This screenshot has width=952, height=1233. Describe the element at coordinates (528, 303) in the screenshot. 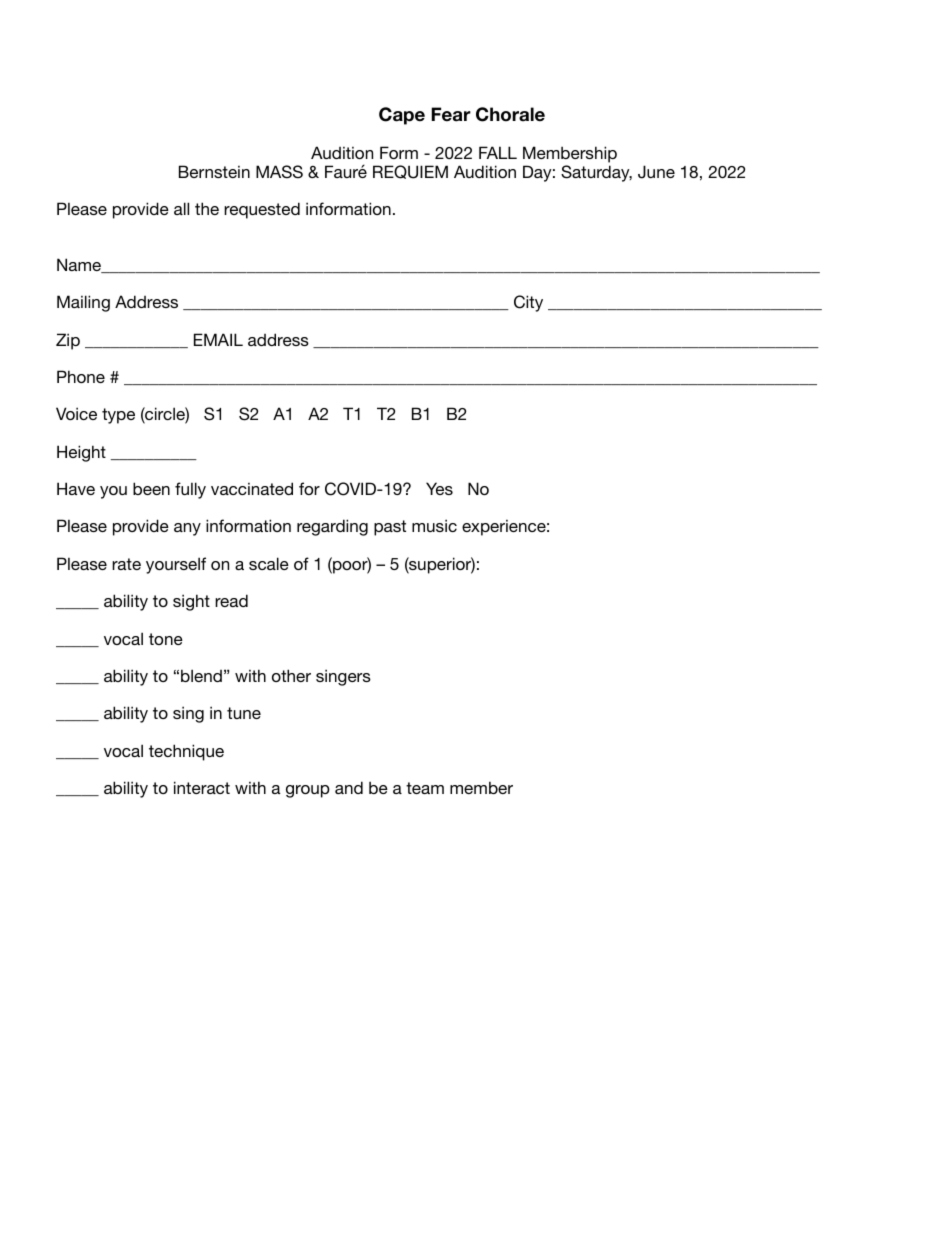

I see `City` at that location.
